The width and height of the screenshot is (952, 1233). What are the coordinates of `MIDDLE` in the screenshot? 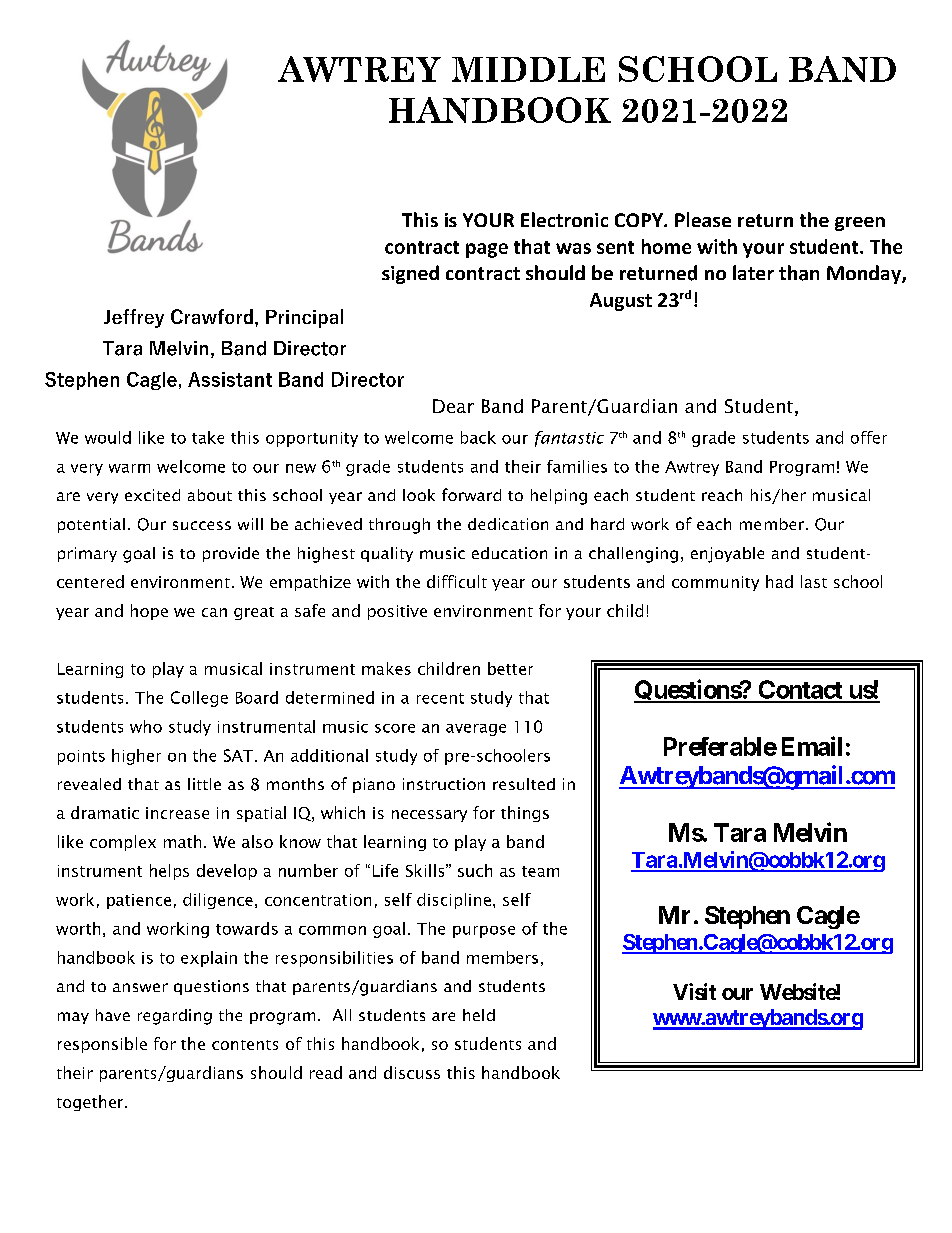 It's located at (528, 69).
